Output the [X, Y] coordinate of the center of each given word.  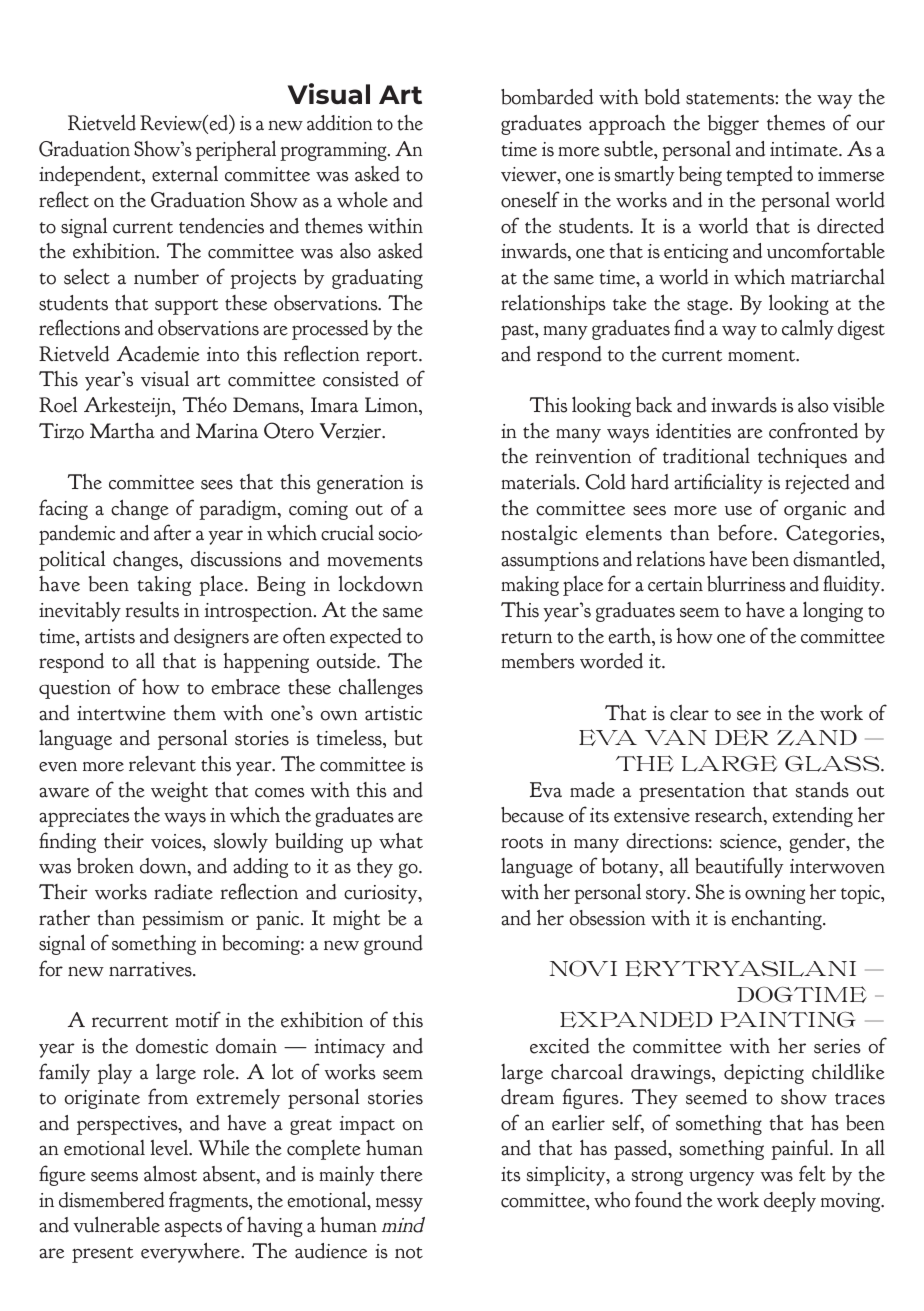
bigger [733, 125]
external [185, 174]
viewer [530, 175]
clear [689, 713]
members [538, 661]
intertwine [121, 713]
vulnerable [116, 1224]
